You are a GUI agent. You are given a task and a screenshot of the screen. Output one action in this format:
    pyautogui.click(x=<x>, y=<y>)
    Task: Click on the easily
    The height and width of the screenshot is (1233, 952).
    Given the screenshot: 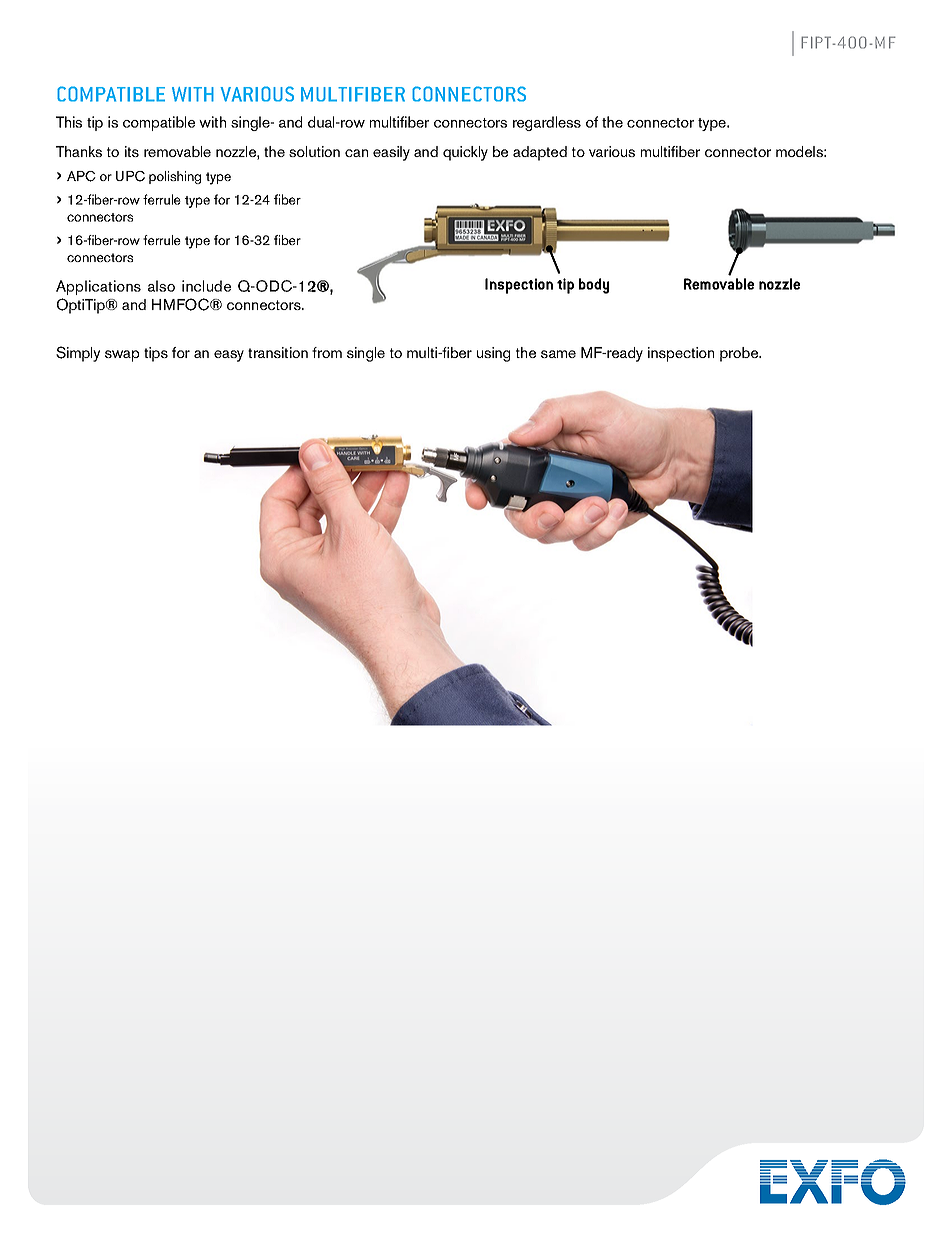 What is the action you would take?
    pyautogui.click(x=391, y=153)
